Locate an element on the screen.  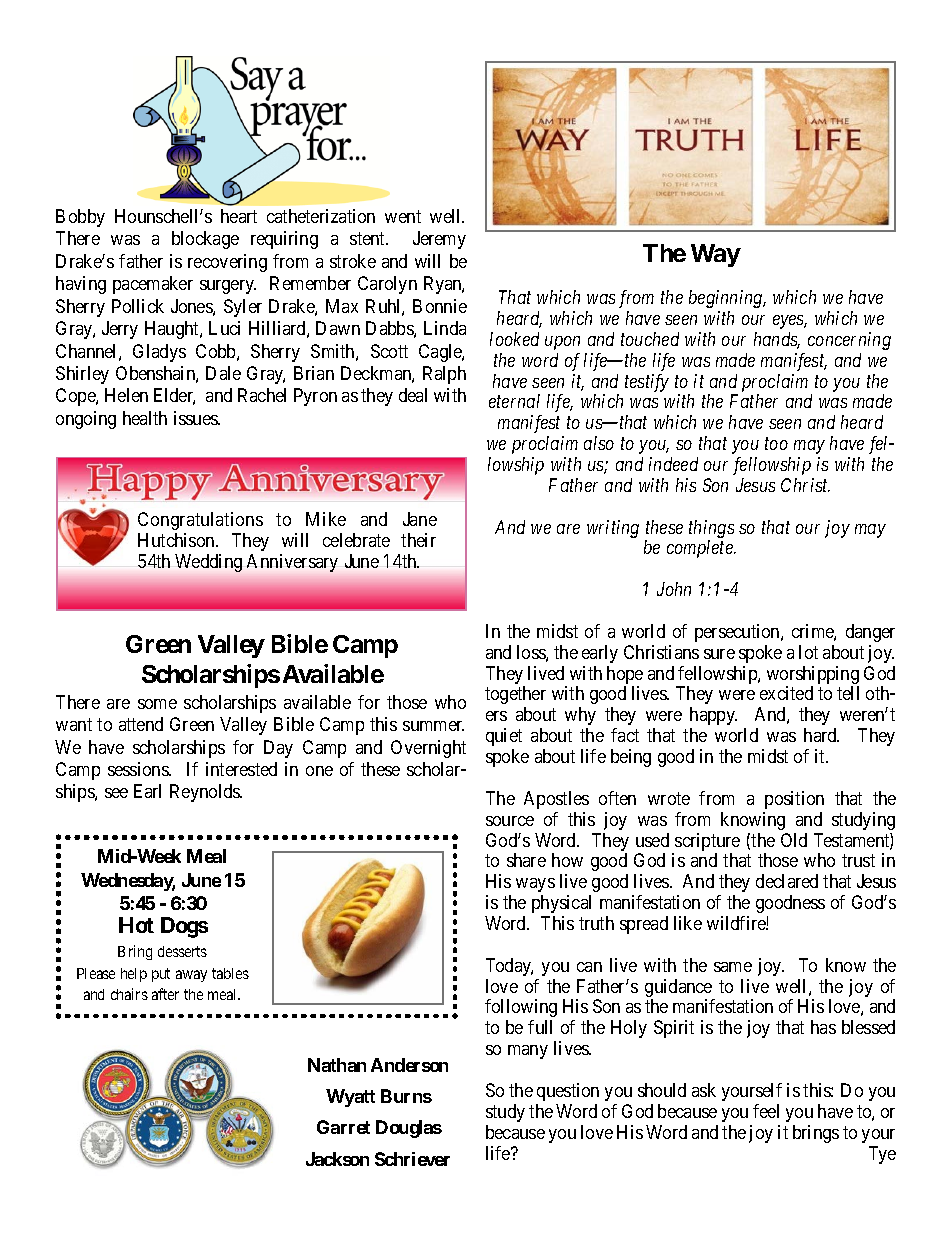
Jeremy is located at coordinates (439, 240).
